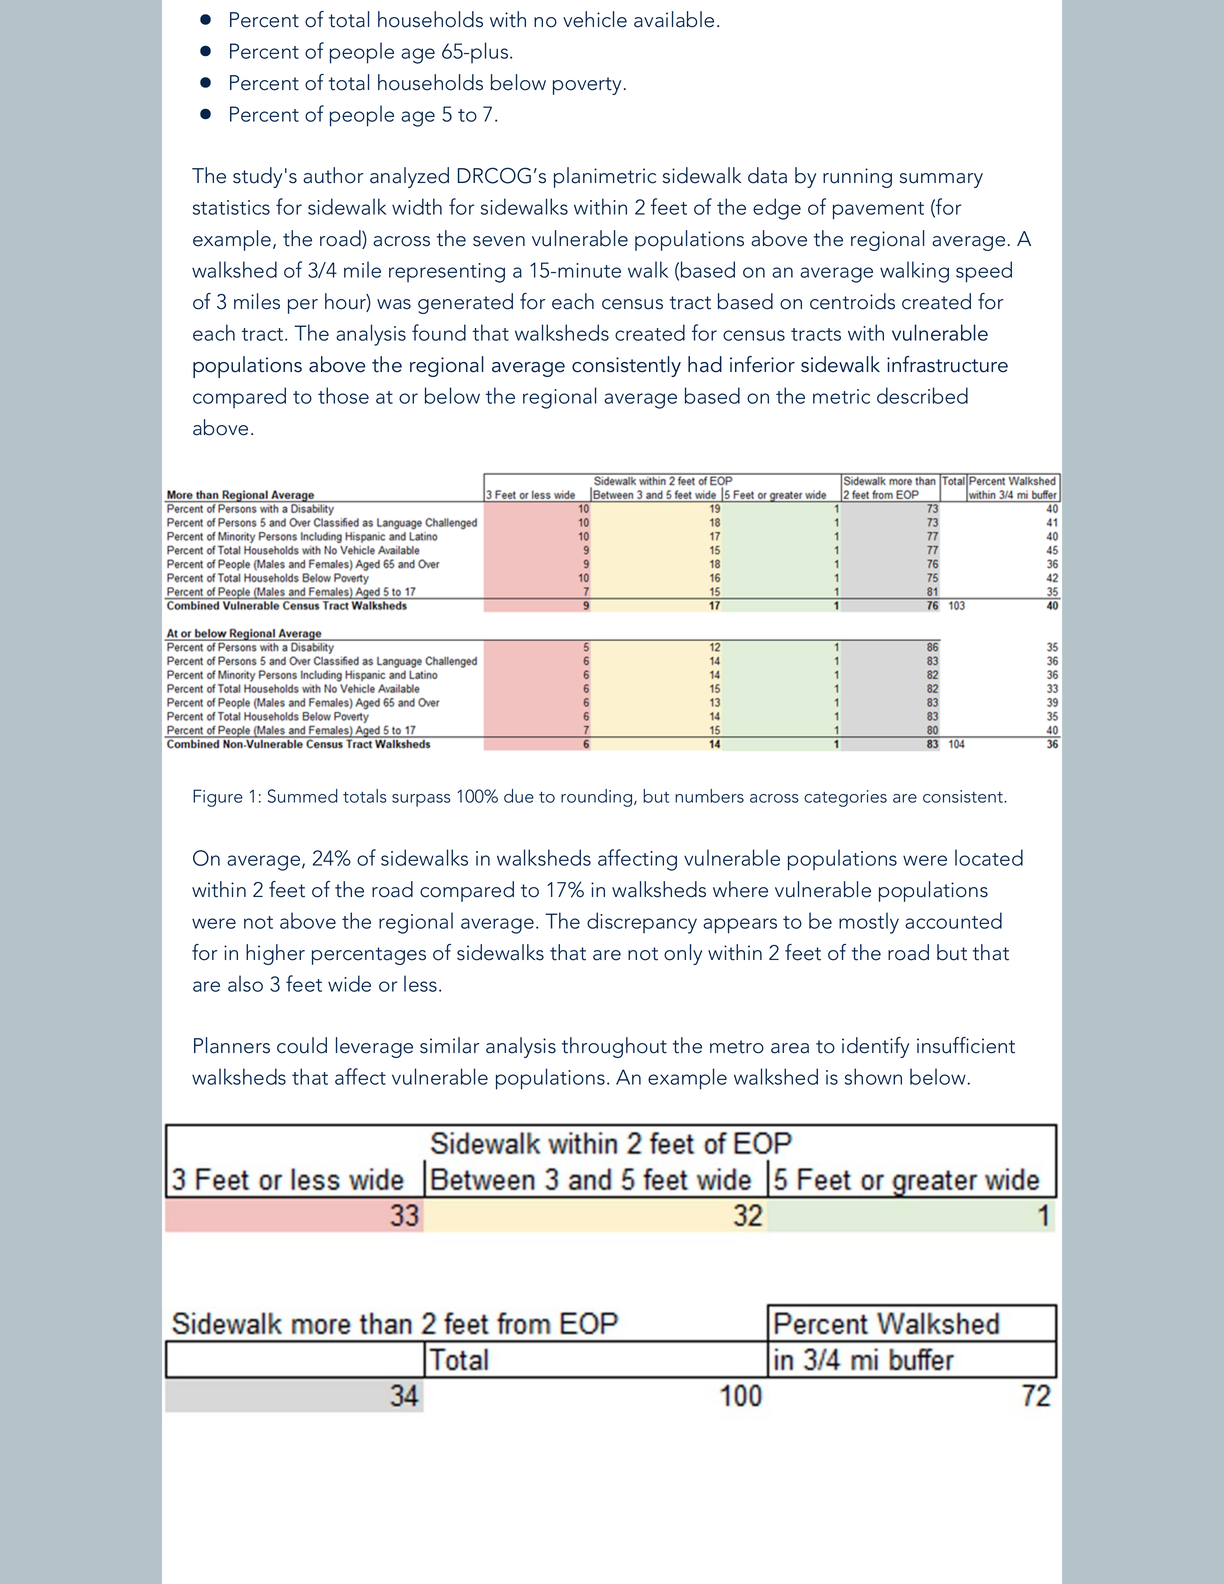 The width and height of the screenshot is (1224, 1584). I want to click on running, so click(857, 178).
